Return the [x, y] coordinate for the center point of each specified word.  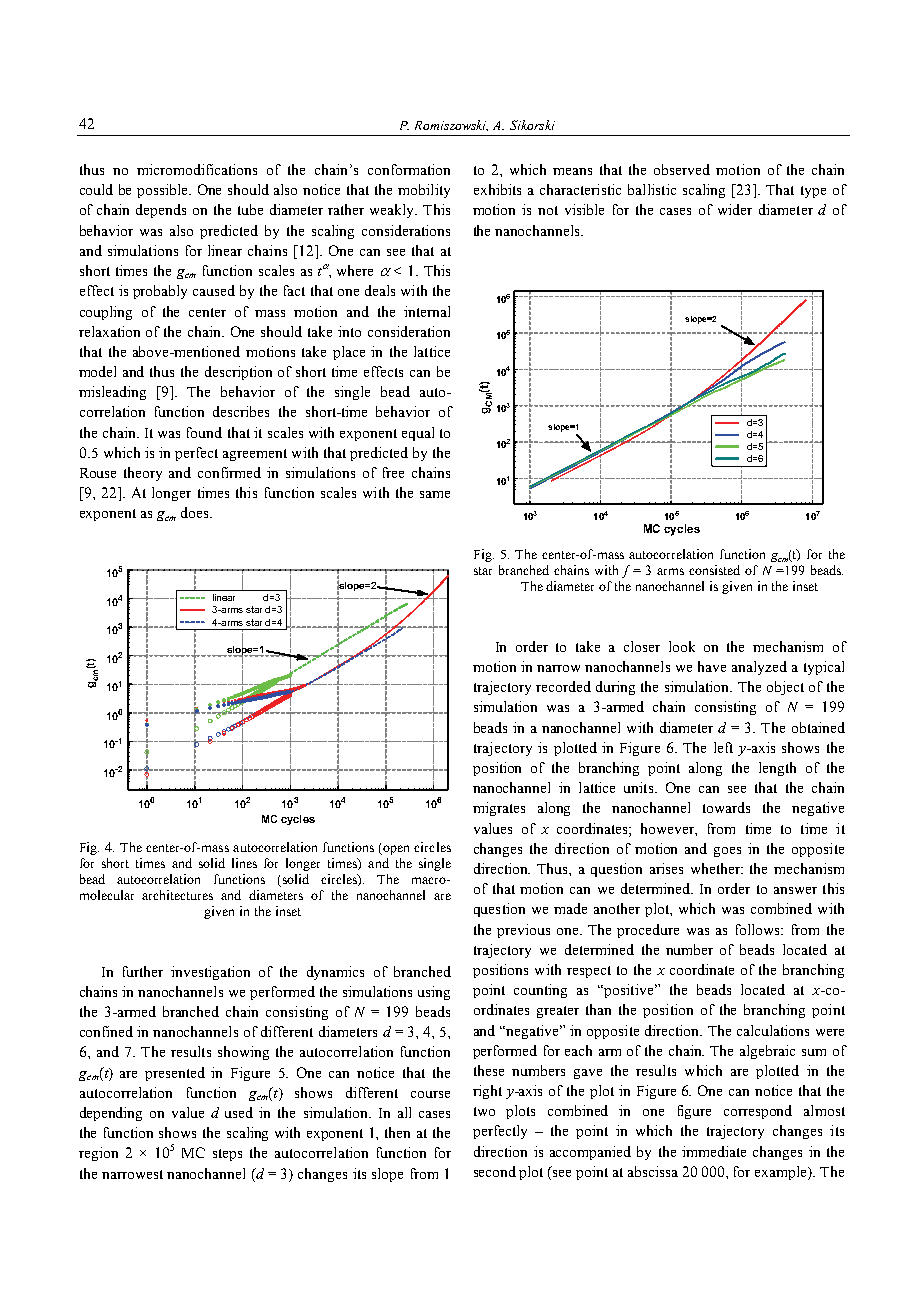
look [682, 646]
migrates [499, 809]
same [435, 494]
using [434, 993]
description [238, 373]
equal [418, 434]
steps [227, 1155]
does [196, 512]
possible [164, 191]
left [723, 747]
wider [735, 209]
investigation [210, 973]
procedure [648, 931]
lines [244, 863]
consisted [714, 570]
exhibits [497, 189]
